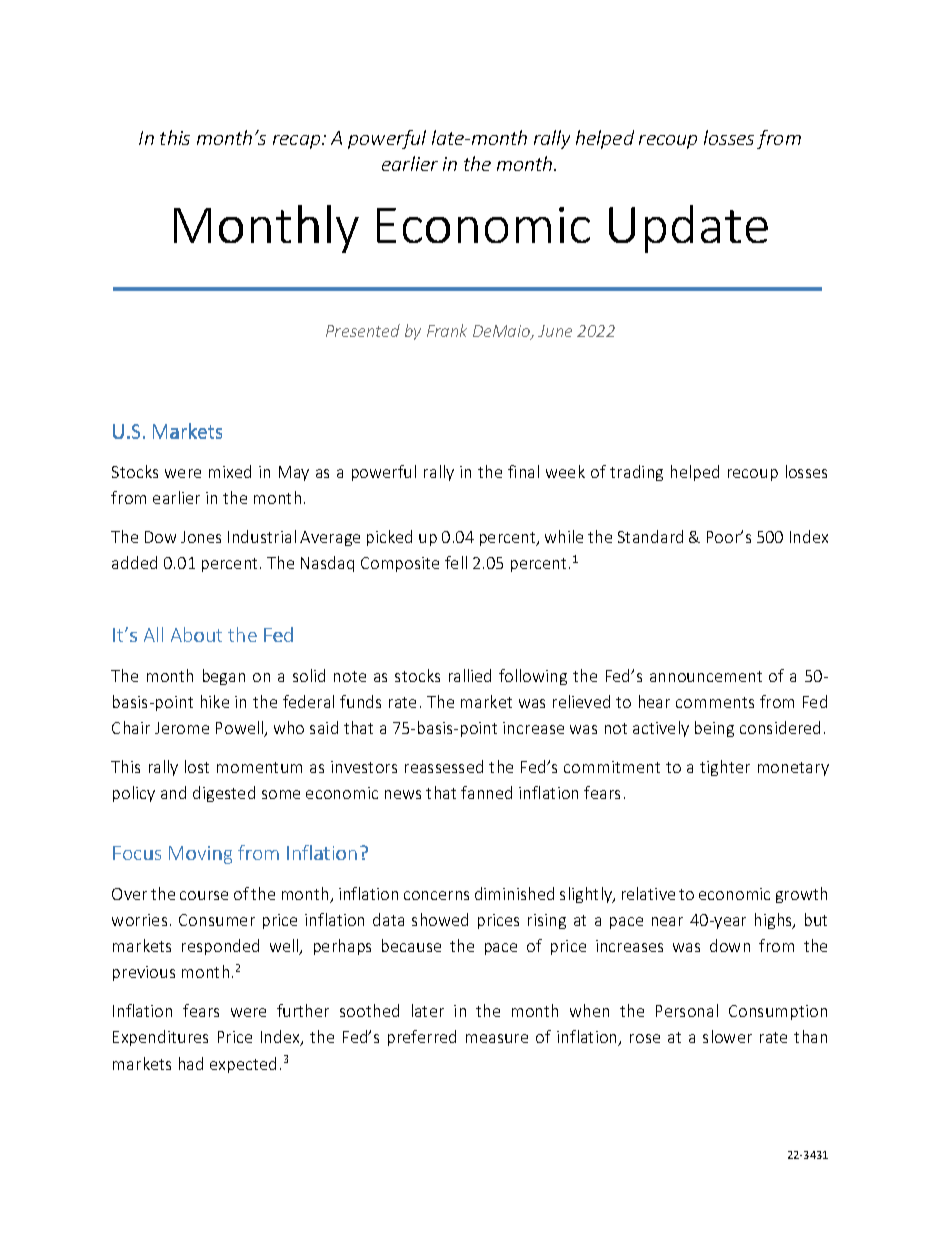 The width and height of the screenshot is (952, 1233). What do you see at coordinates (636, 473) in the screenshot?
I see `trading` at bounding box center [636, 473].
